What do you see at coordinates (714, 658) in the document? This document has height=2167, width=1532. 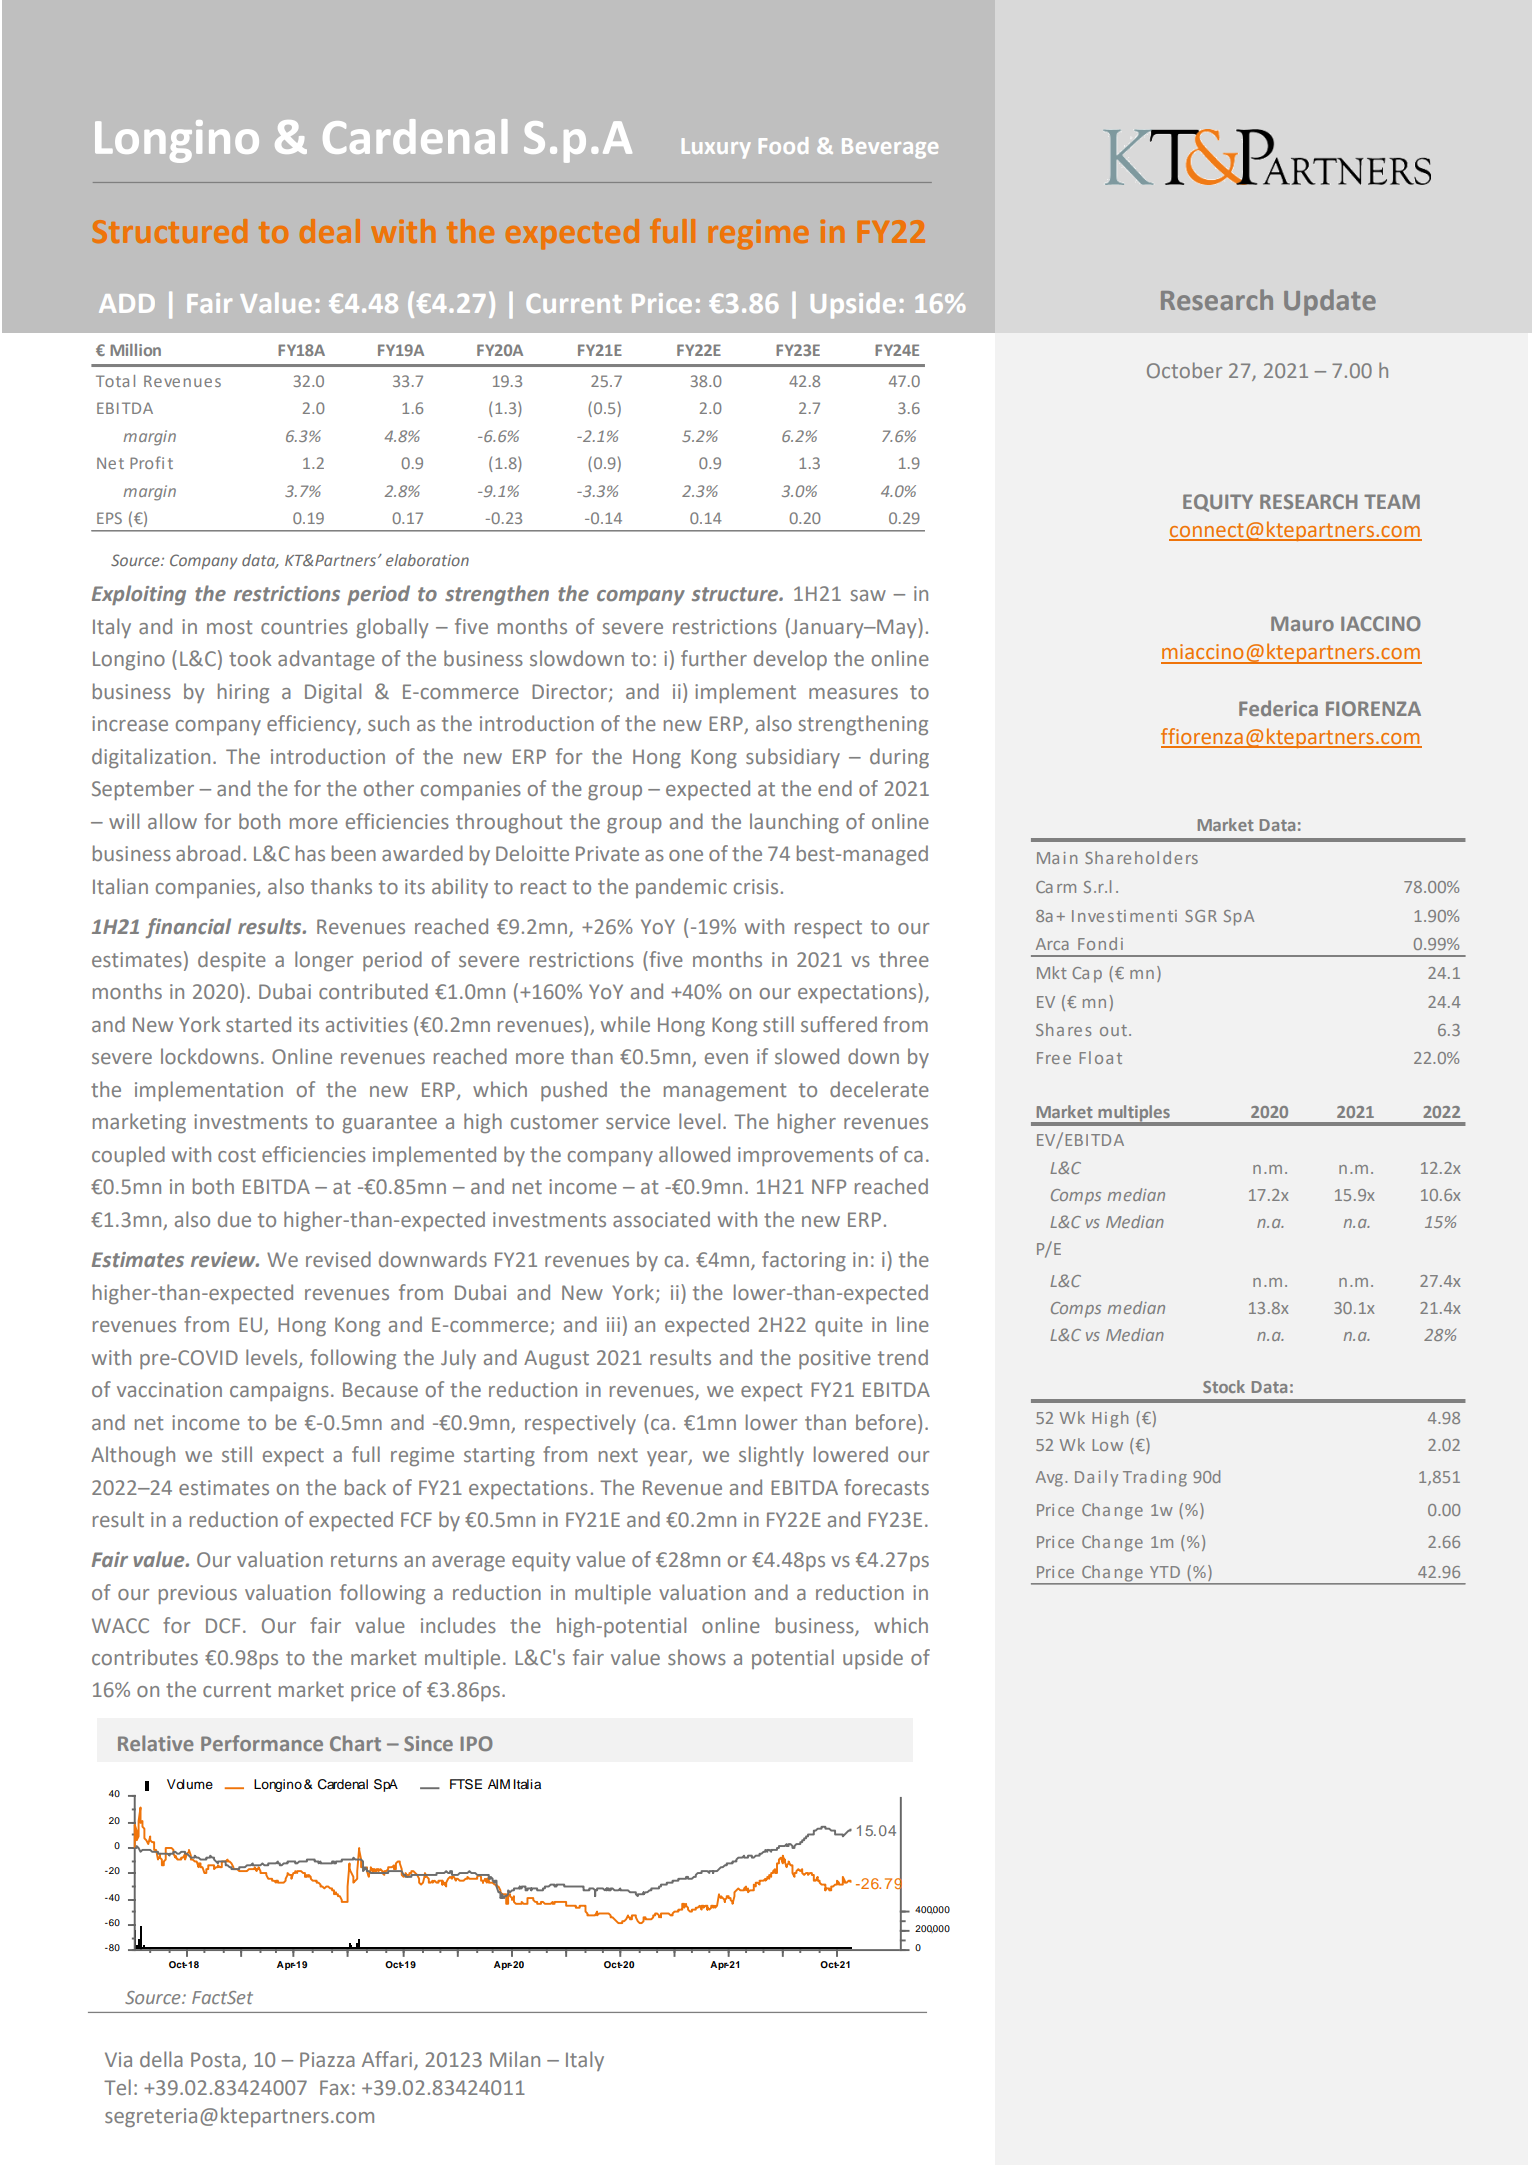 I see `further` at bounding box center [714, 658].
